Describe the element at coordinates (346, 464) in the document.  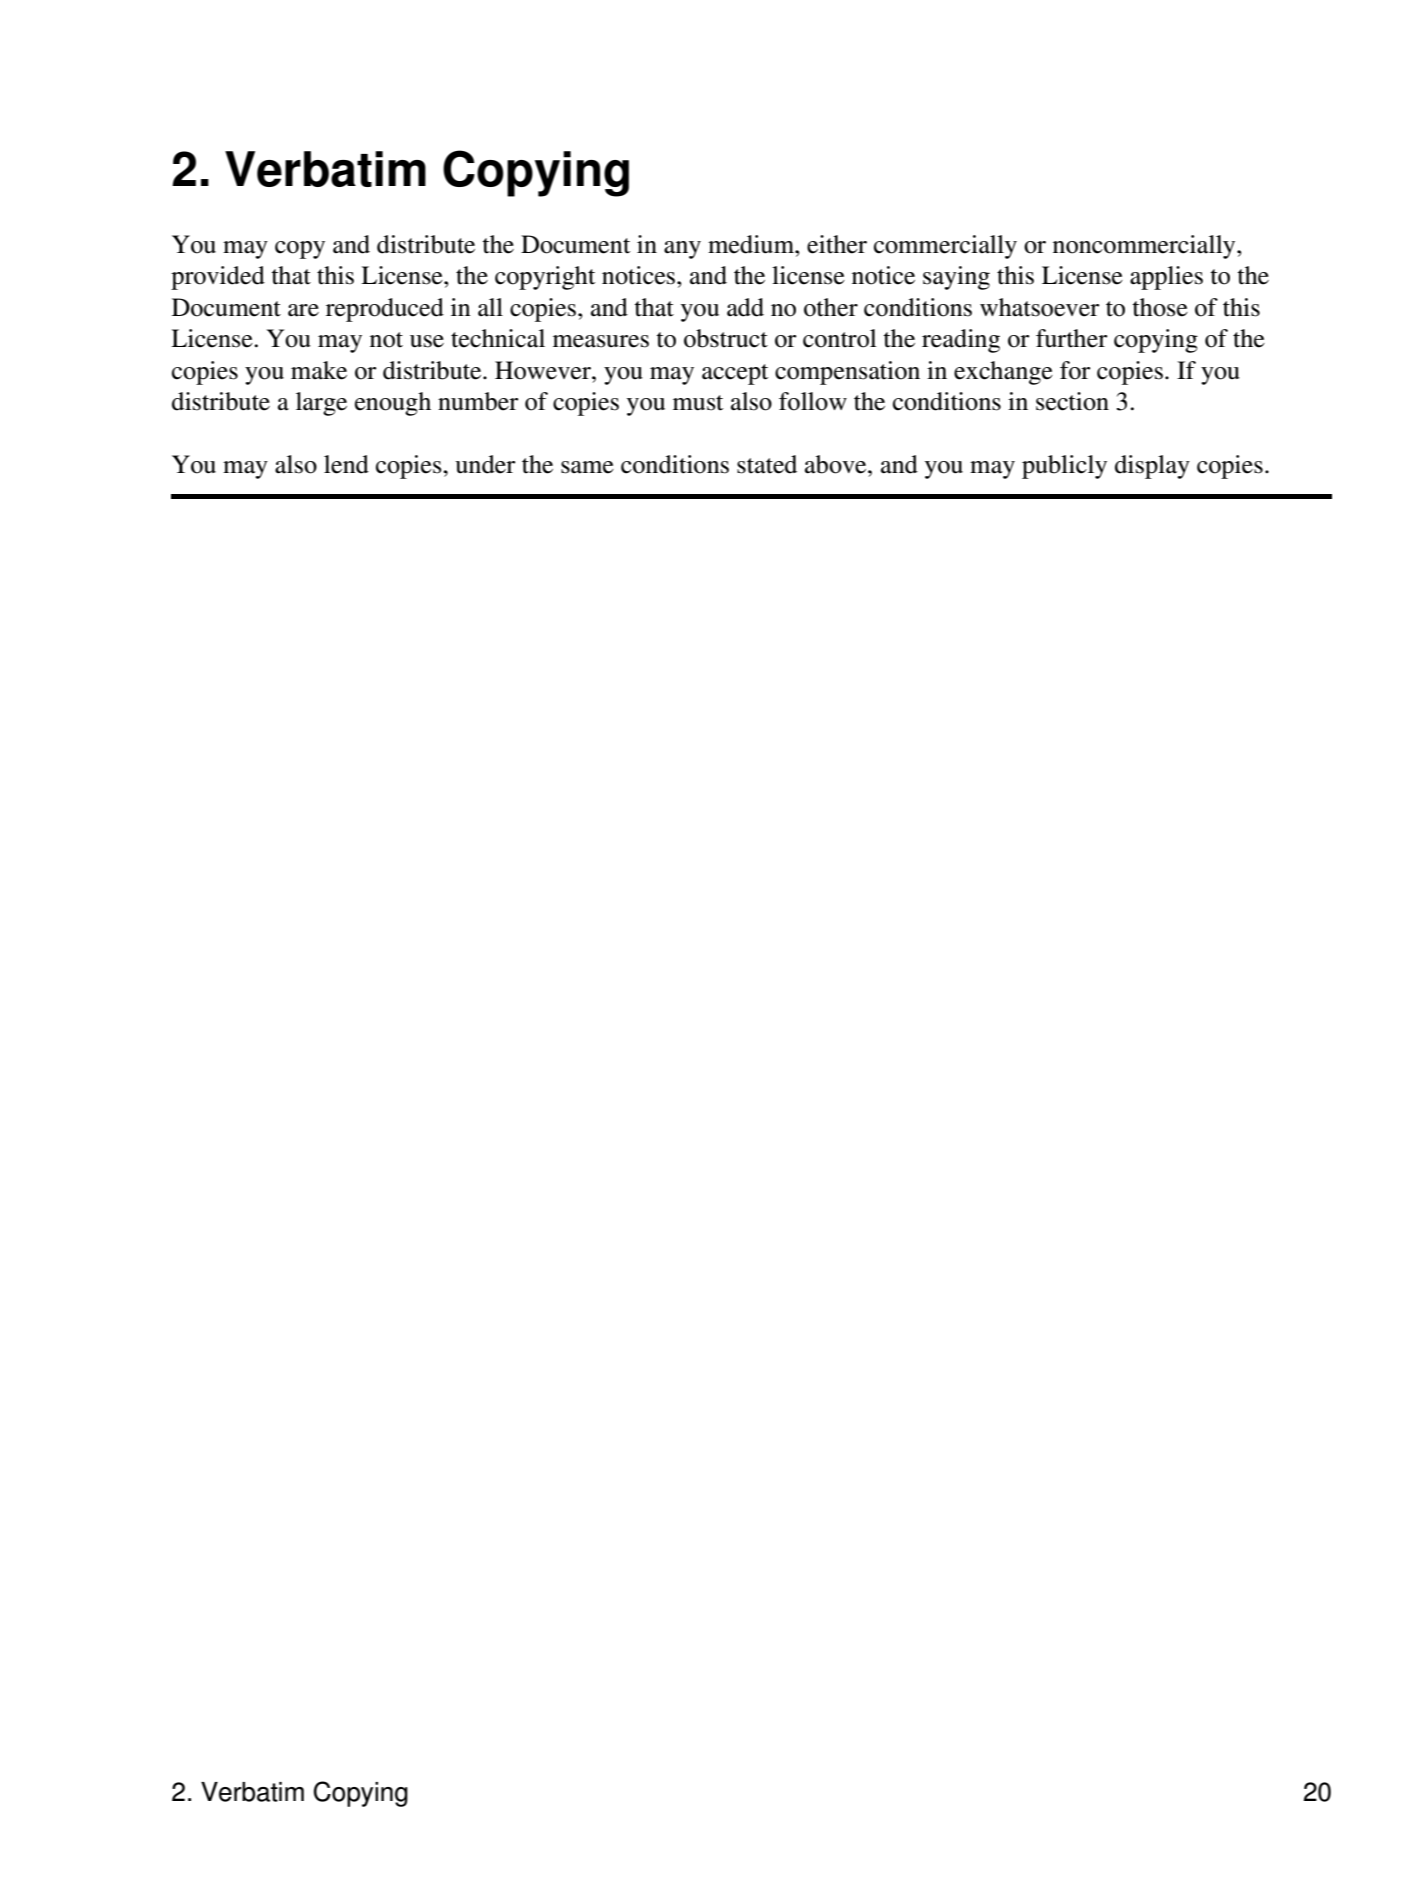
I see `lend` at that location.
